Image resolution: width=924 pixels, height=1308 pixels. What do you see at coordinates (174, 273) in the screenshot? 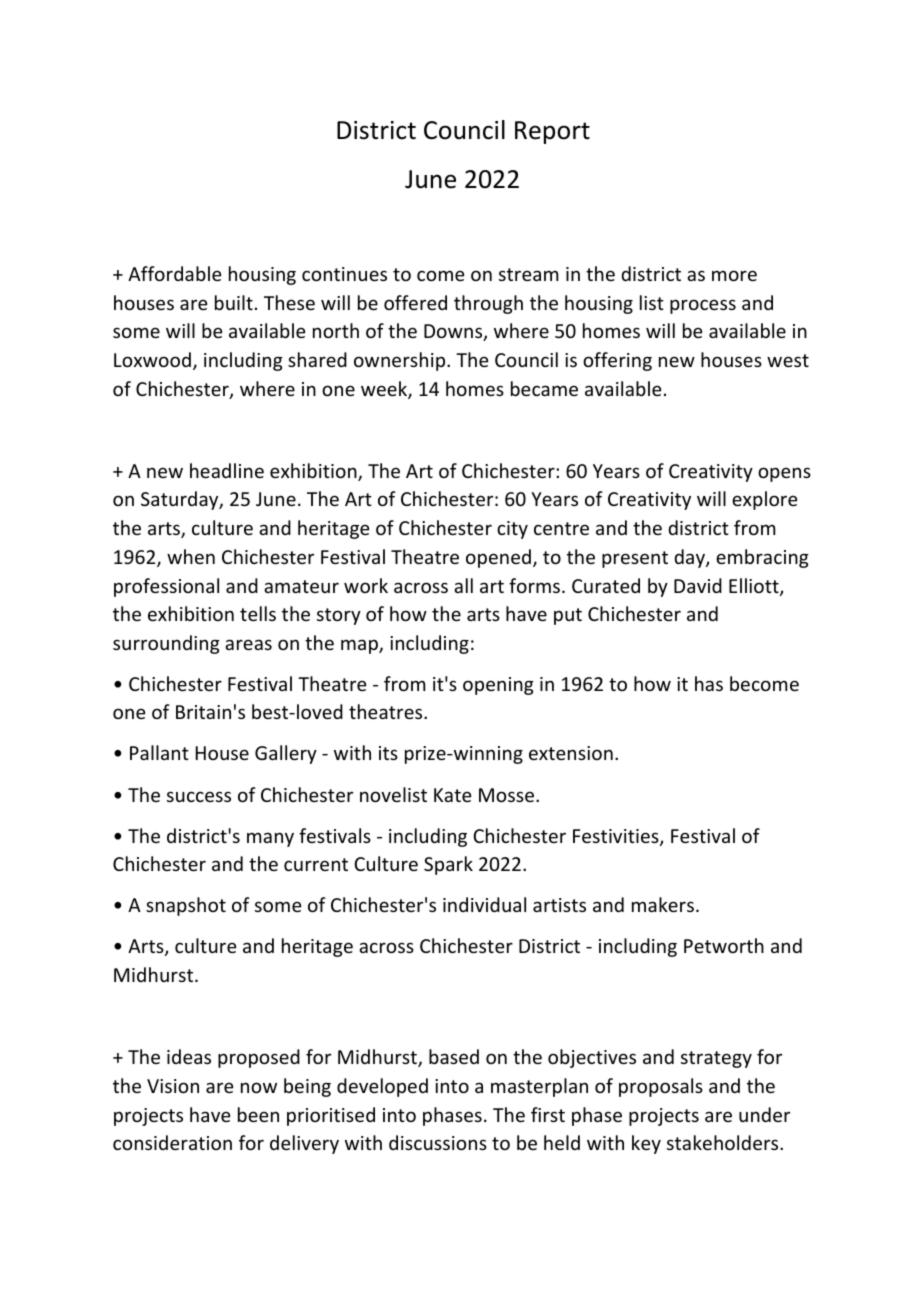
I see `Affordable` at bounding box center [174, 273].
